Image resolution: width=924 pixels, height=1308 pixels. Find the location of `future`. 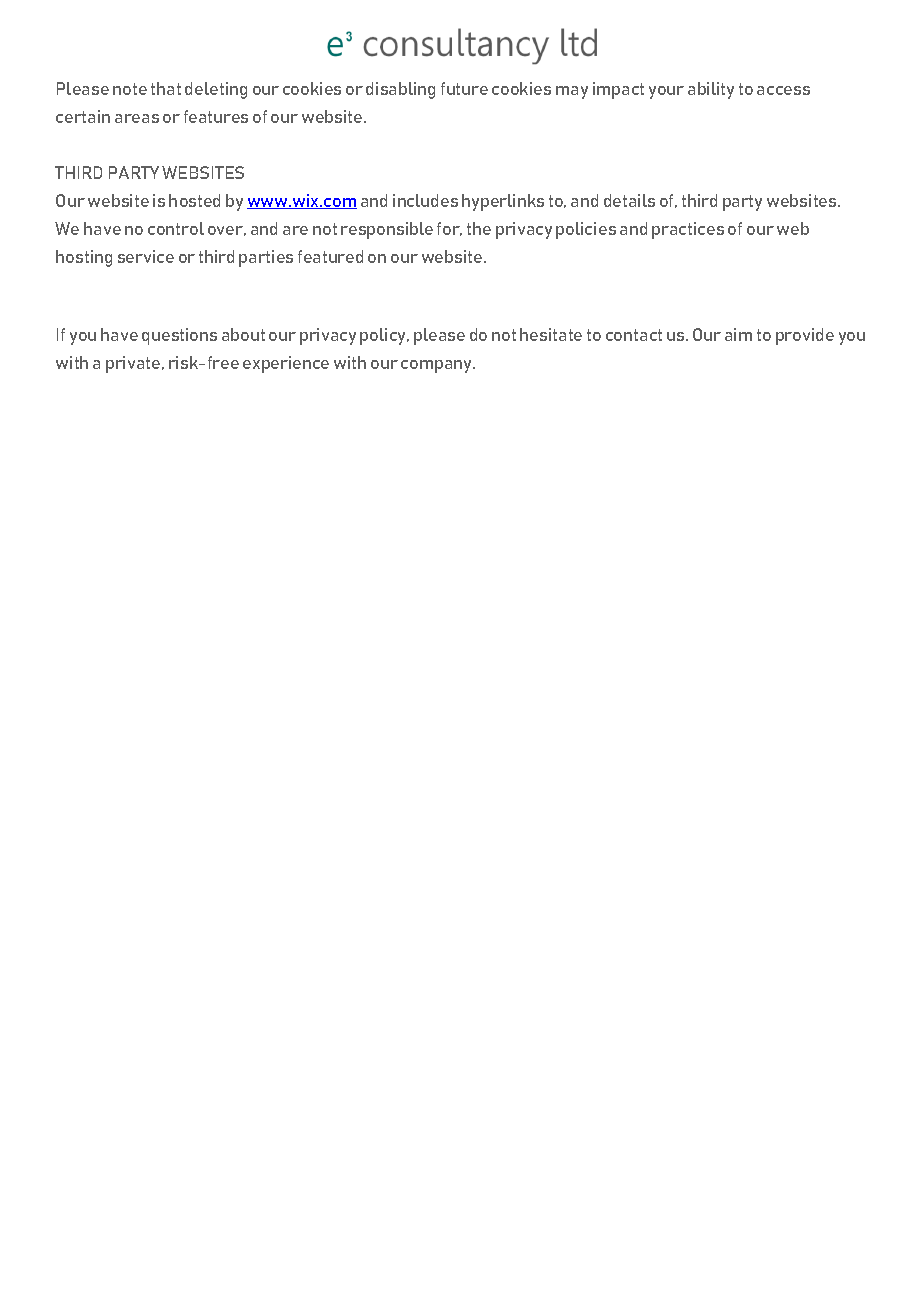

future is located at coordinates (464, 88).
